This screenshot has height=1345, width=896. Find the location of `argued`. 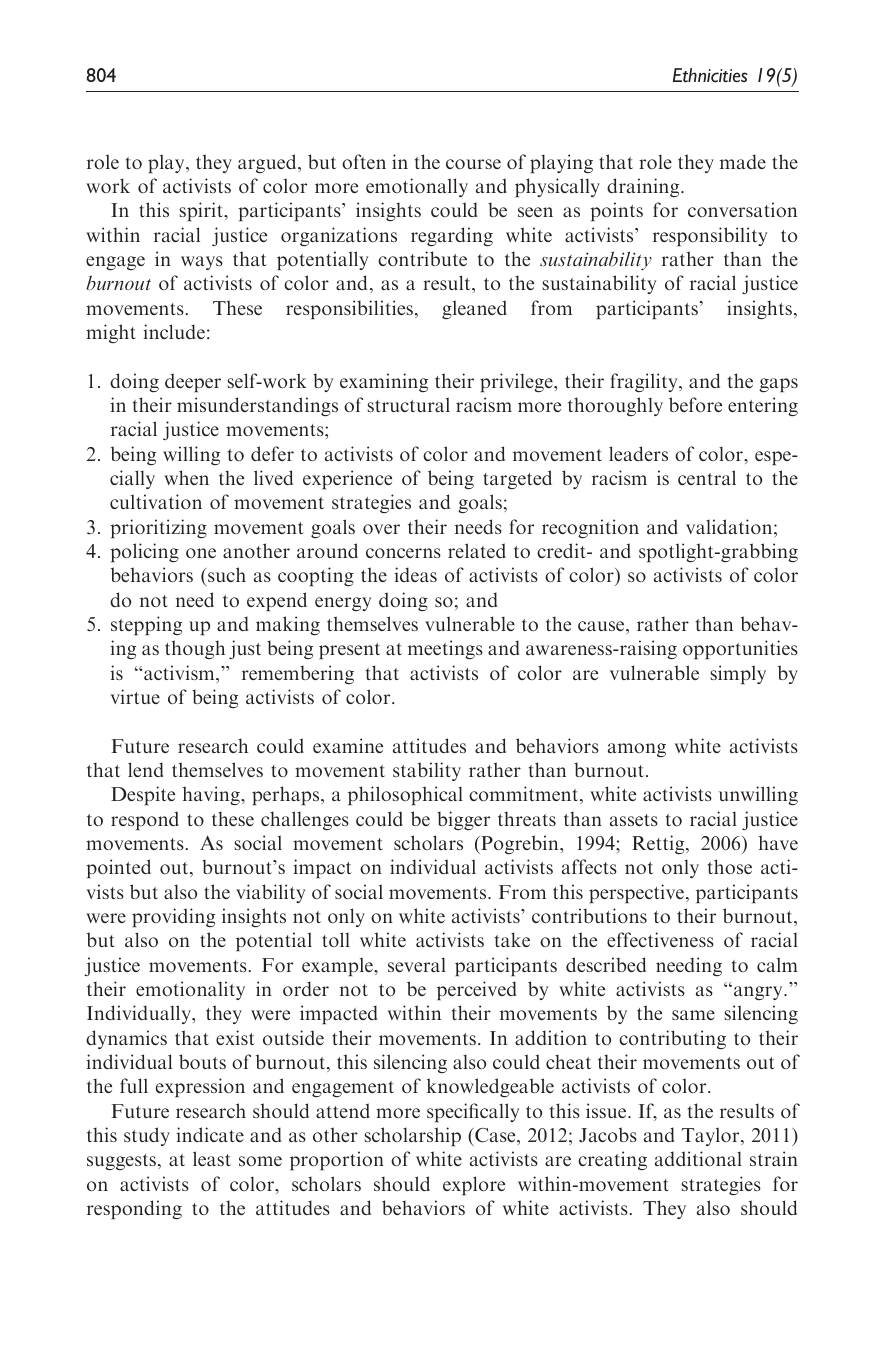

argued is located at coordinates (268, 163).
